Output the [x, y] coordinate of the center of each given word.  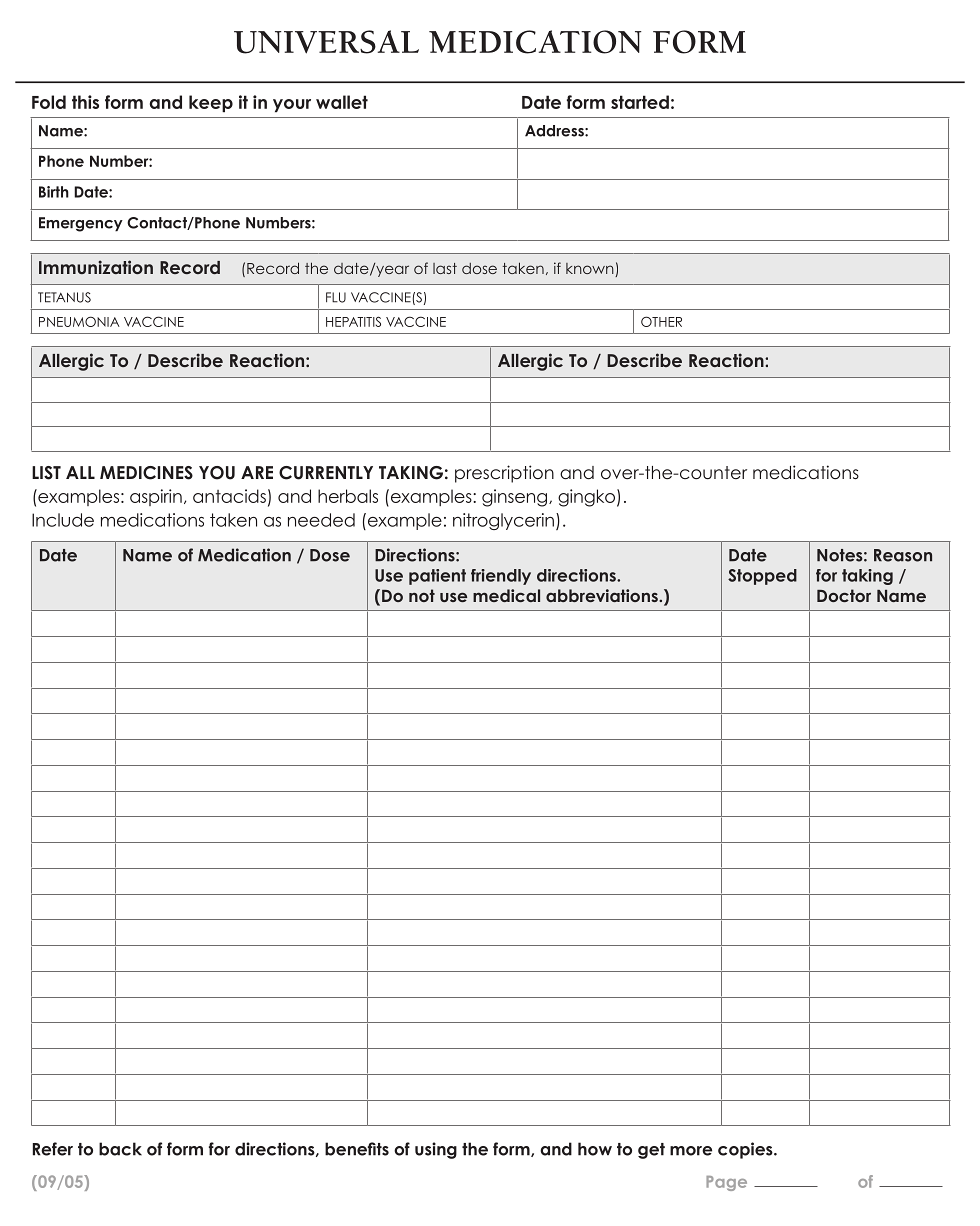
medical [506, 595]
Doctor [844, 595]
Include [63, 520]
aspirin [156, 497]
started [640, 102]
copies [746, 1150]
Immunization [96, 267]
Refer [53, 1149]
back [120, 1149]
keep [211, 104]
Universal [326, 42]
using [436, 1150]
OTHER [661, 321]
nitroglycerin [503, 521]
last [445, 268]
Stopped [762, 577]
